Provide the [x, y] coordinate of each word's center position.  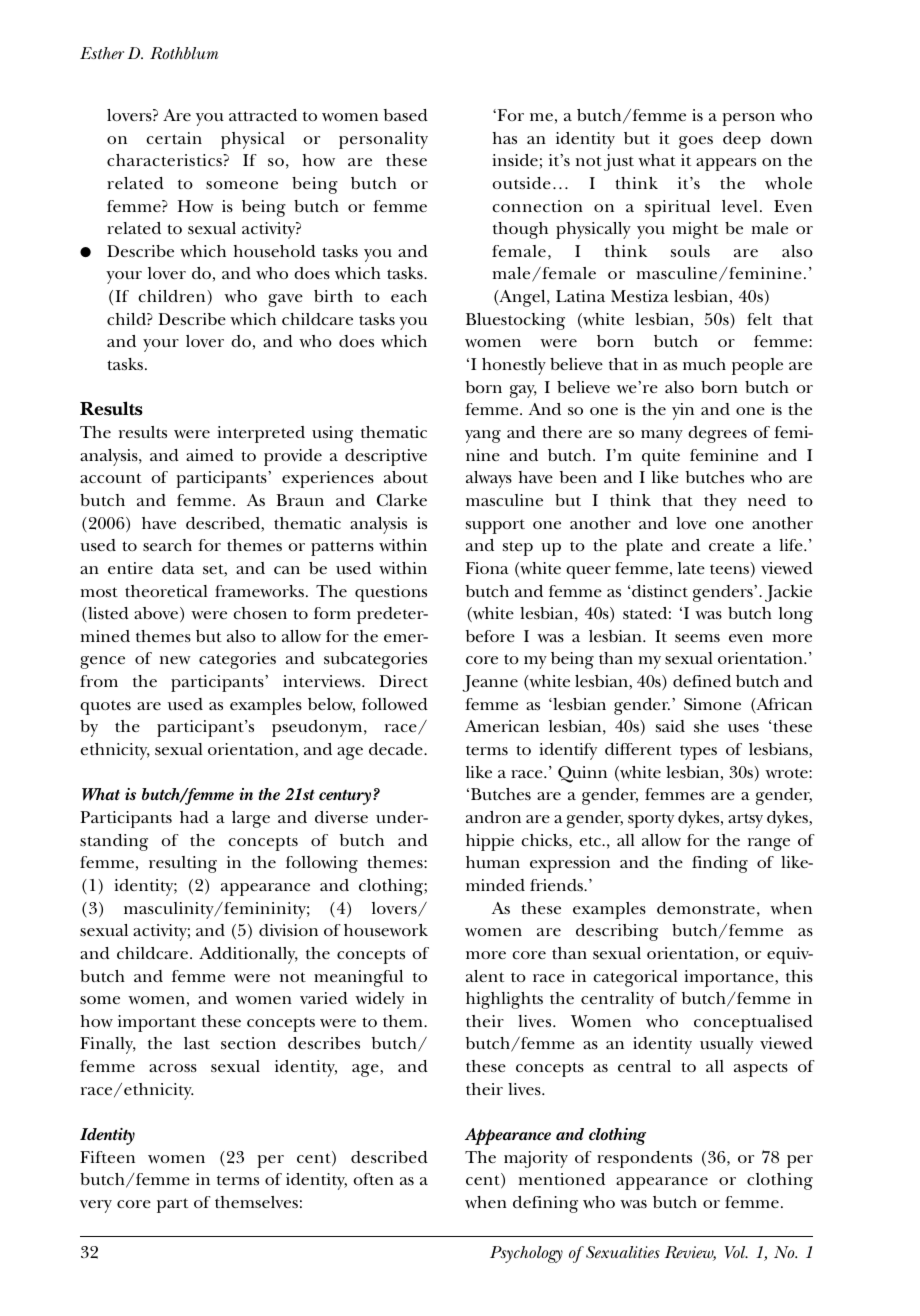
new [175, 660]
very [96, 1206]
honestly [514, 366]
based [406, 115]
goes [696, 142]
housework [386, 930]
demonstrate [706, 908]
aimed [210, 455]
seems [697, 638]
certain [174, 138]
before [490, 636]
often [373, 1179]
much [704, 364]
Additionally [248, 955]
